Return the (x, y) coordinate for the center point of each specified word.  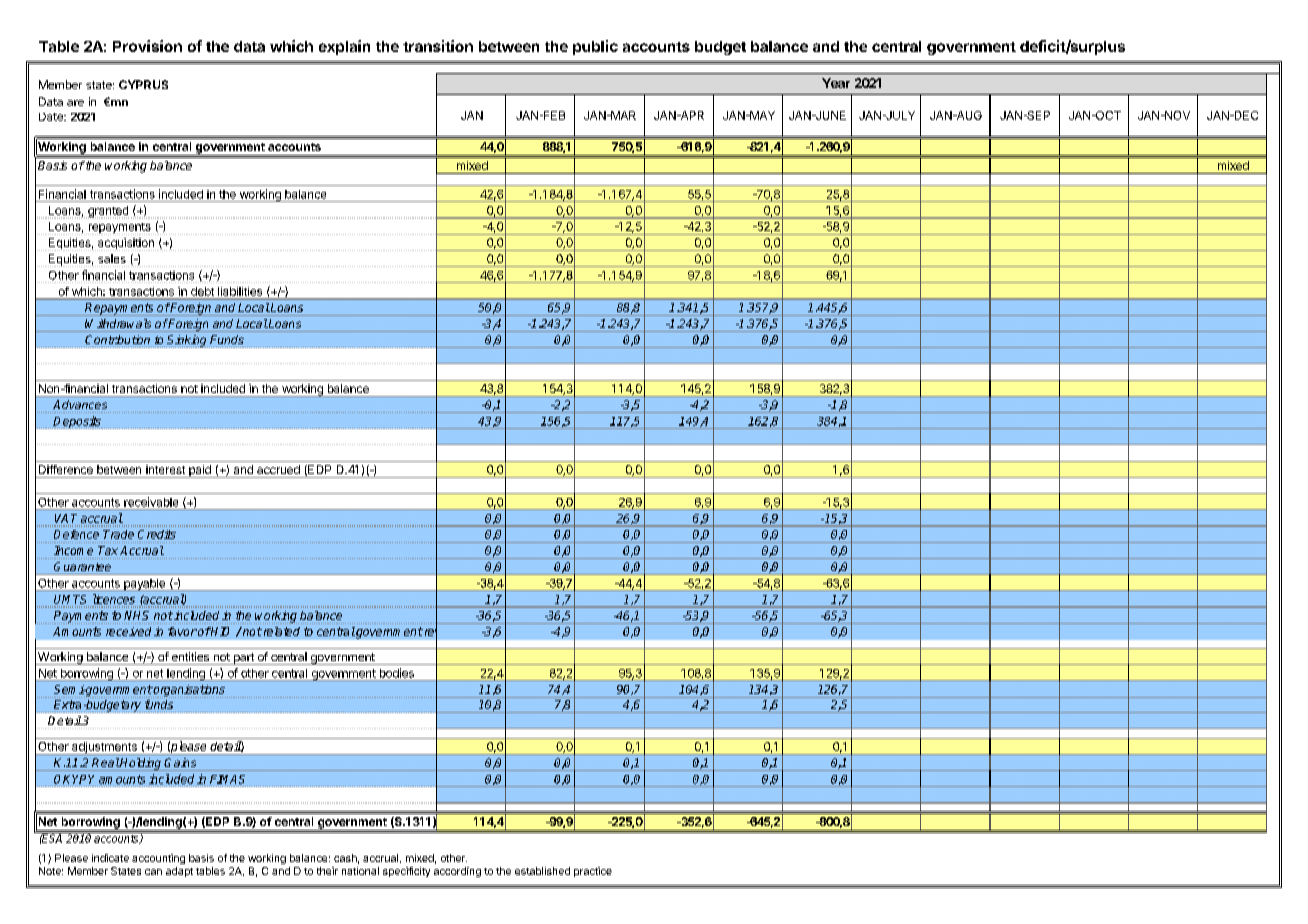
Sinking (187, 341)
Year (836, 83)
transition (438, 46)
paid (200, 471)
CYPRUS (143, 84)
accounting (158, 859)
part (243, 659)
